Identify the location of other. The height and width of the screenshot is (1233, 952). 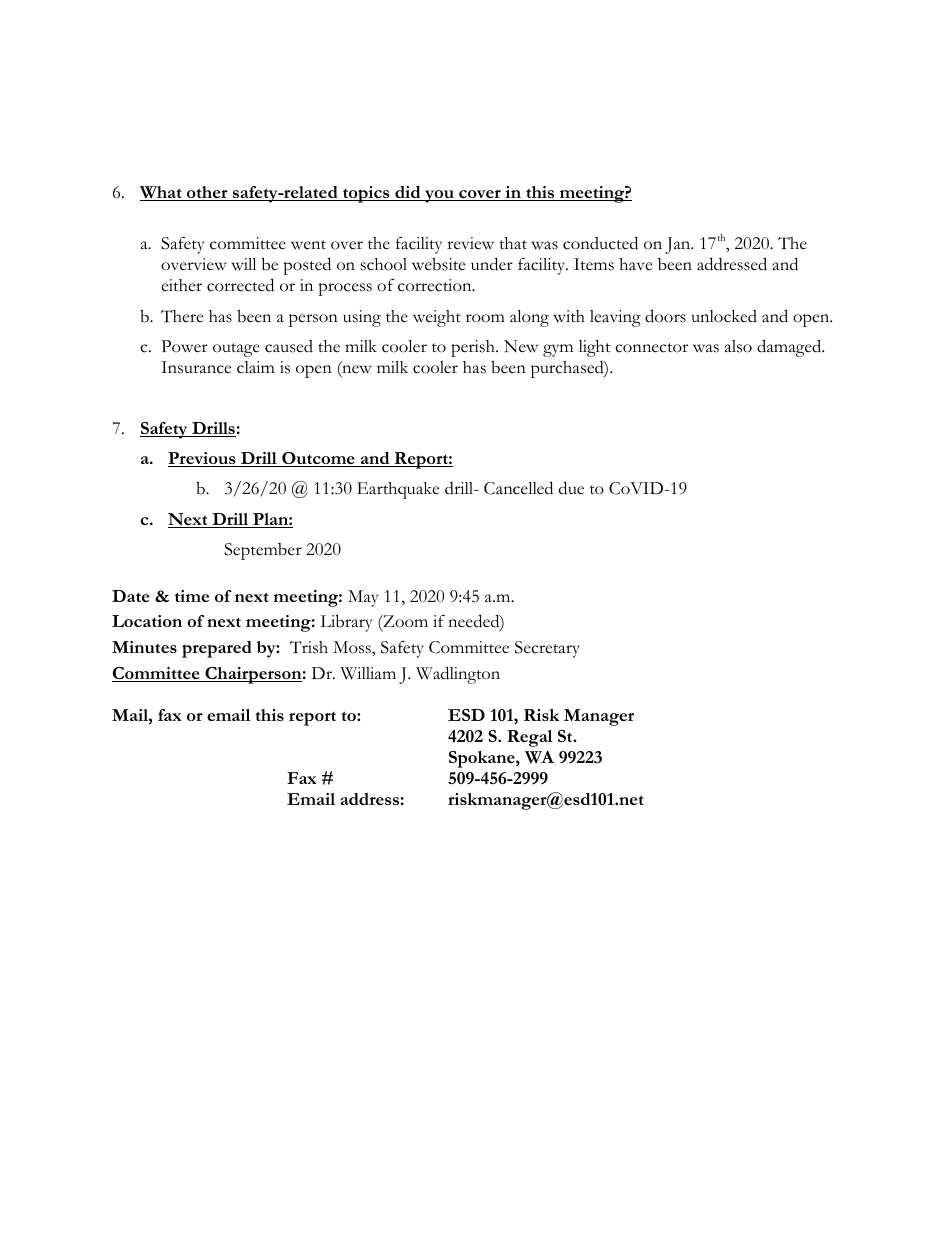
(207, 193).
